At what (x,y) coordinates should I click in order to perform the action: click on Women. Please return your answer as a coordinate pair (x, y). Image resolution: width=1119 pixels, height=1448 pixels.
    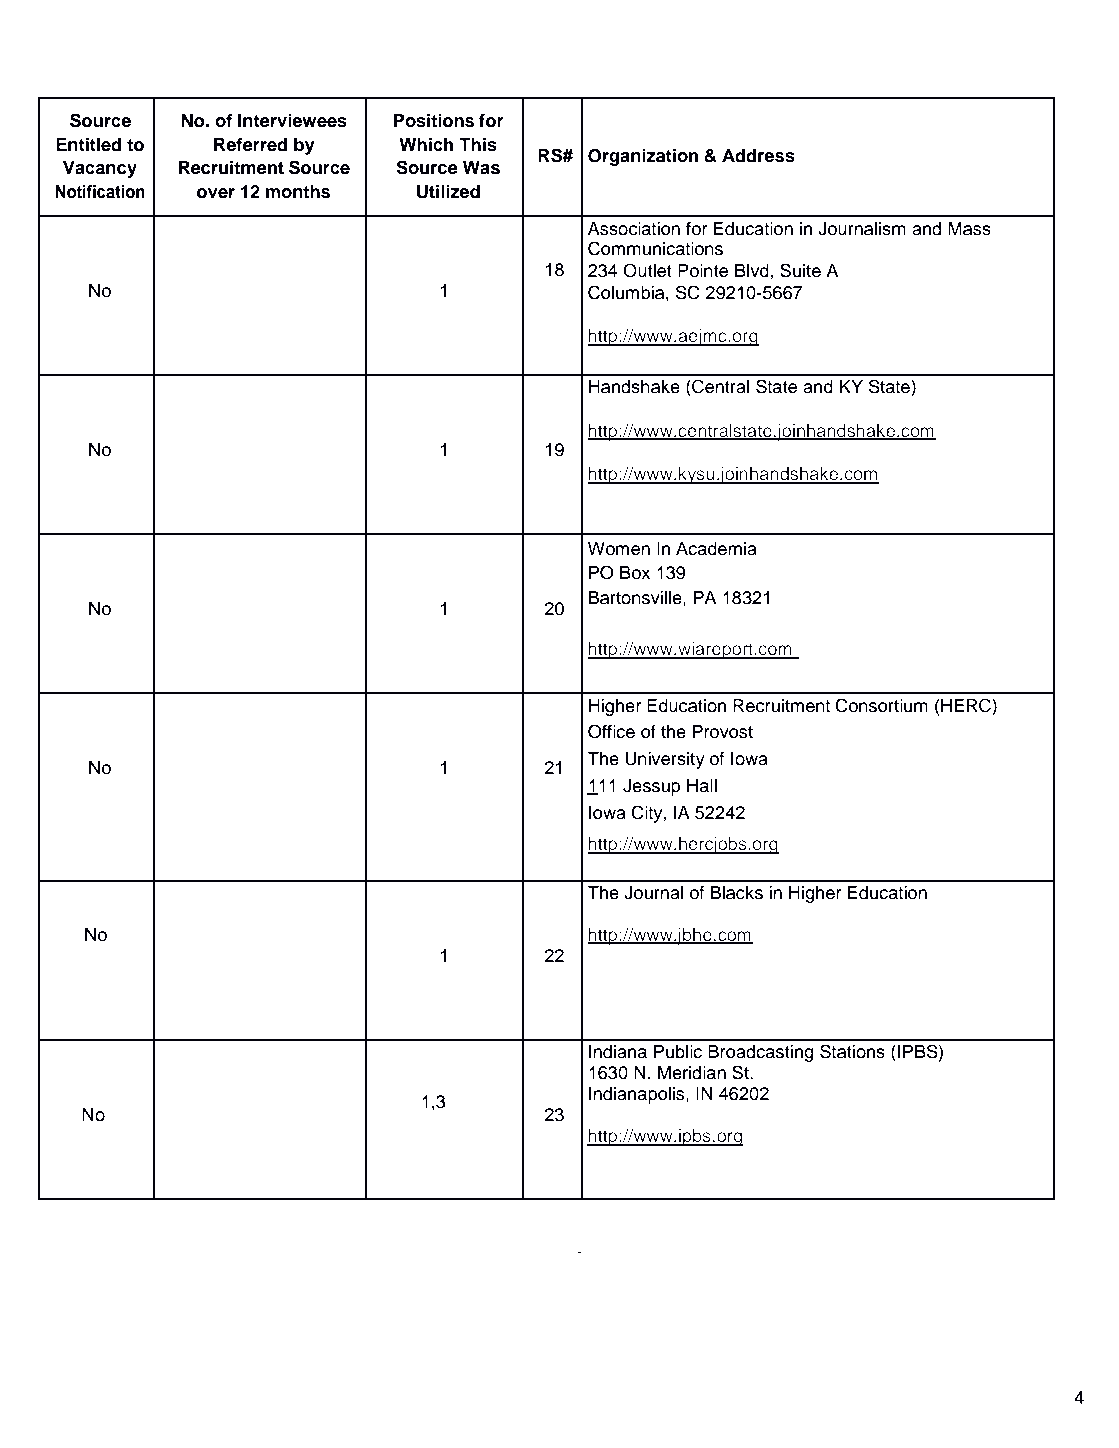
    Looking at the image, I should click on (619, 549).
